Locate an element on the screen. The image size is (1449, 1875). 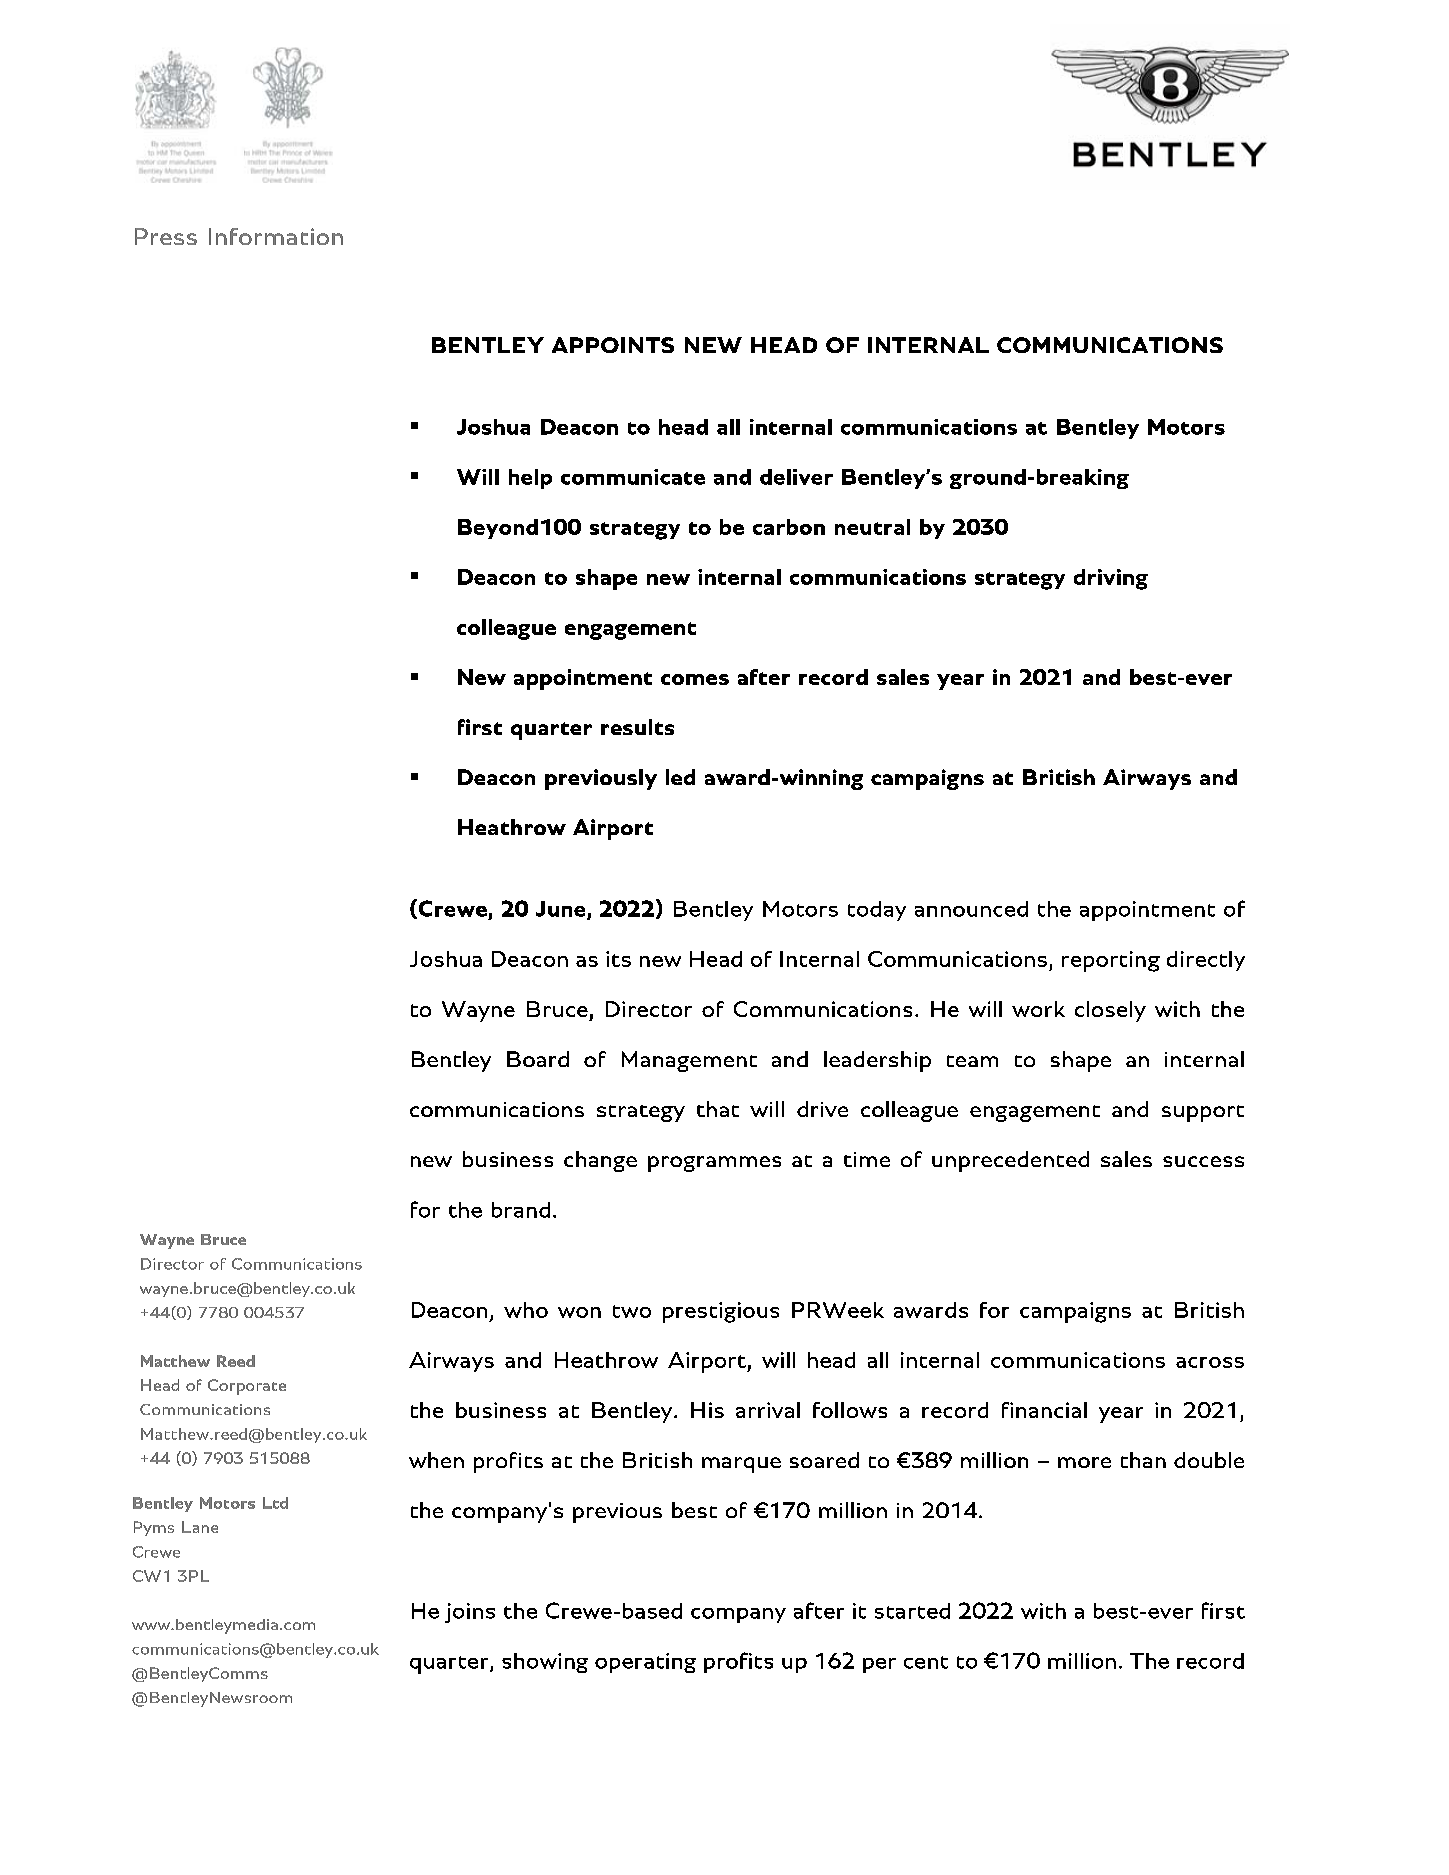
Information is located at coordinates (276, 236).
